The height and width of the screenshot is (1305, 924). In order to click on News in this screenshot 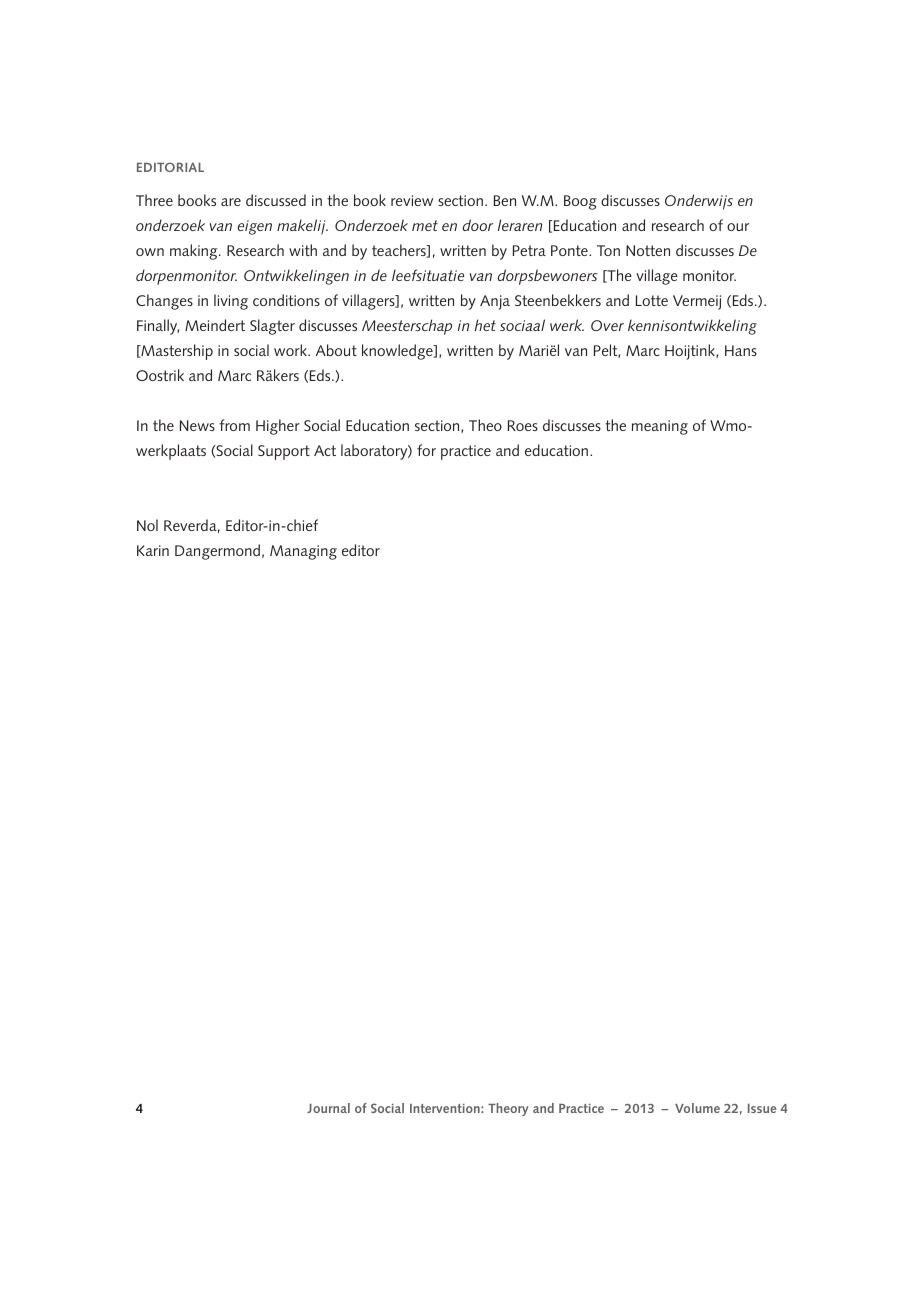, I will do `click(197, 425)`.
